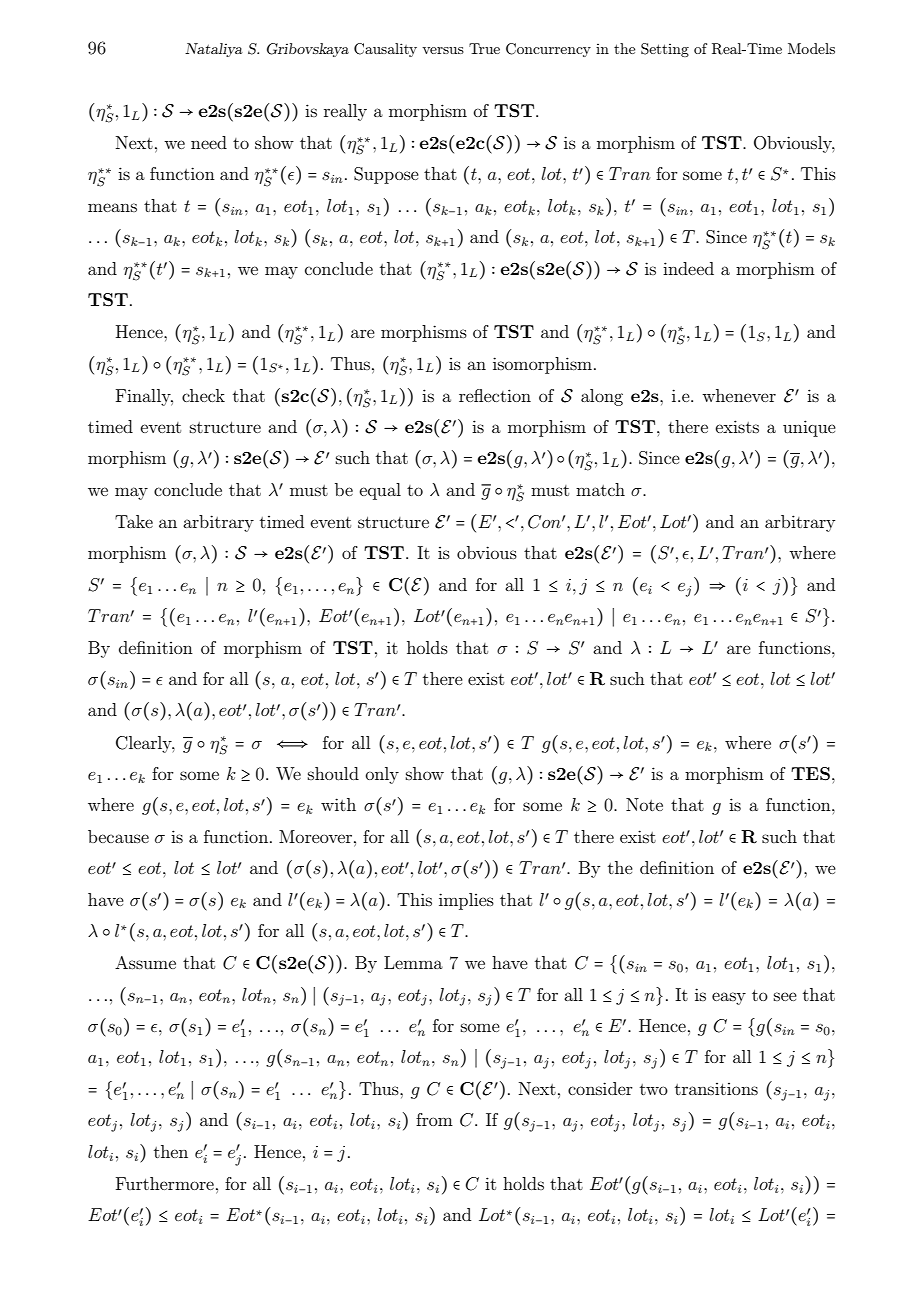 The width and height of the screenshot is (924, 1308). Describe the element at coordinates (443, 50) in the screenshot. I see `versus` at that location.
